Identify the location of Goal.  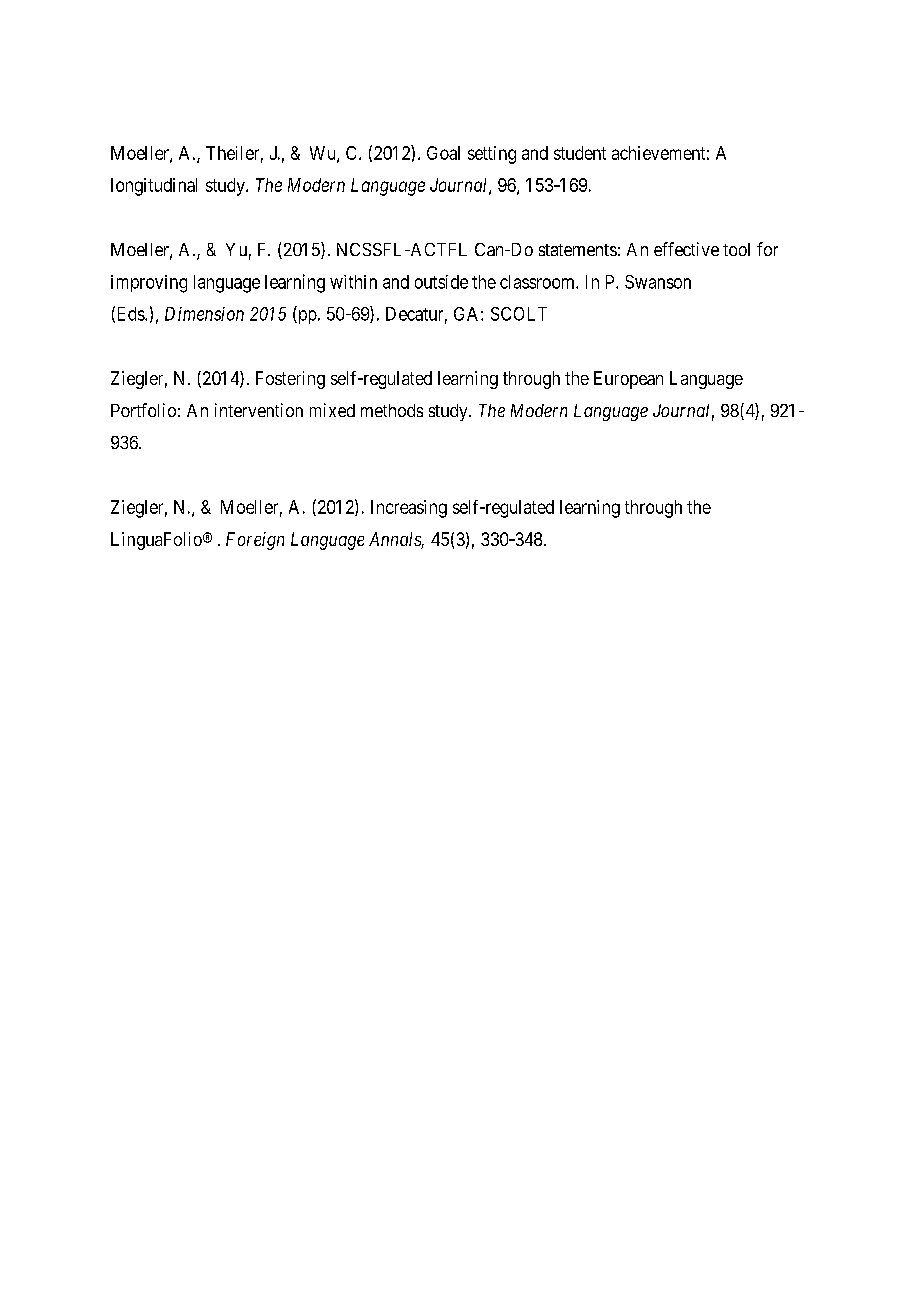
(443, 153).
